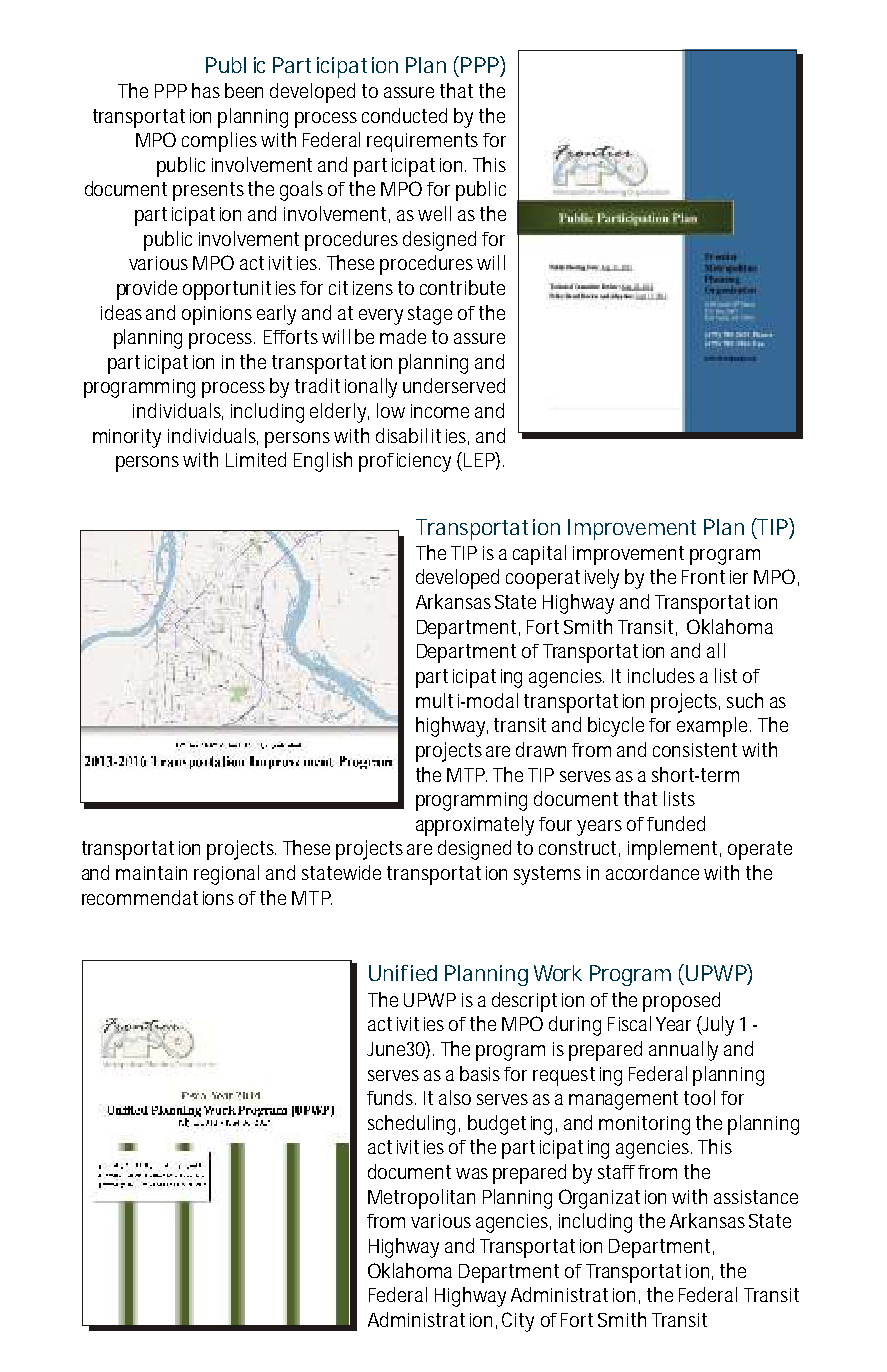 The image size is (887, 1372). What do you see at coordinates (541, 749) in the image?
I see `drawn` at bounding box center [541, 749].
